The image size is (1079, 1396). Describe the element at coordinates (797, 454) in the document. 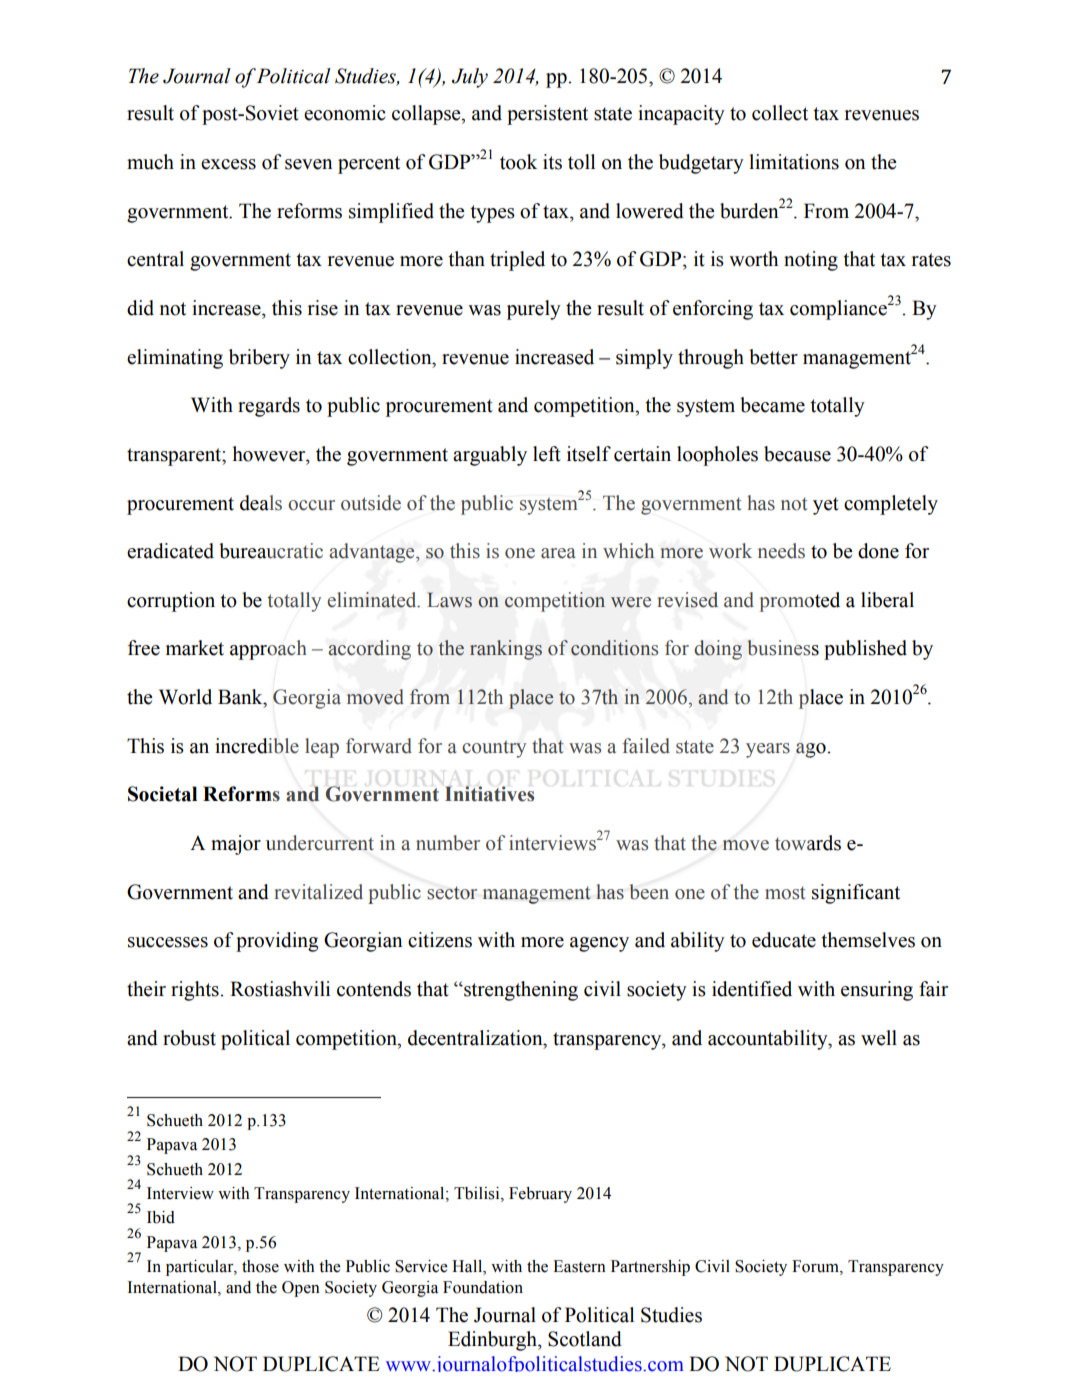

I see `because` at that location.
